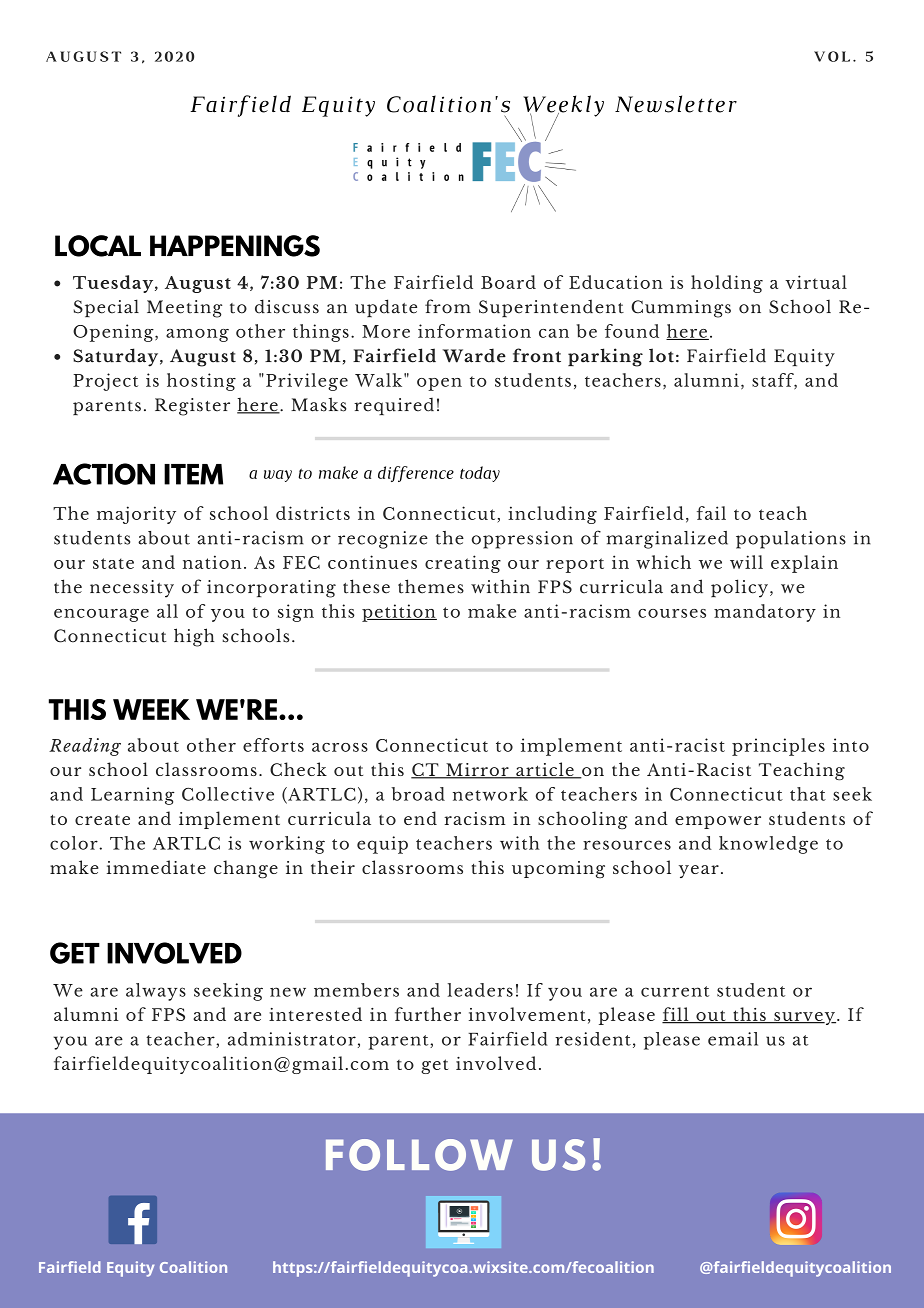  I want to click on petition, so click(399, 613).
